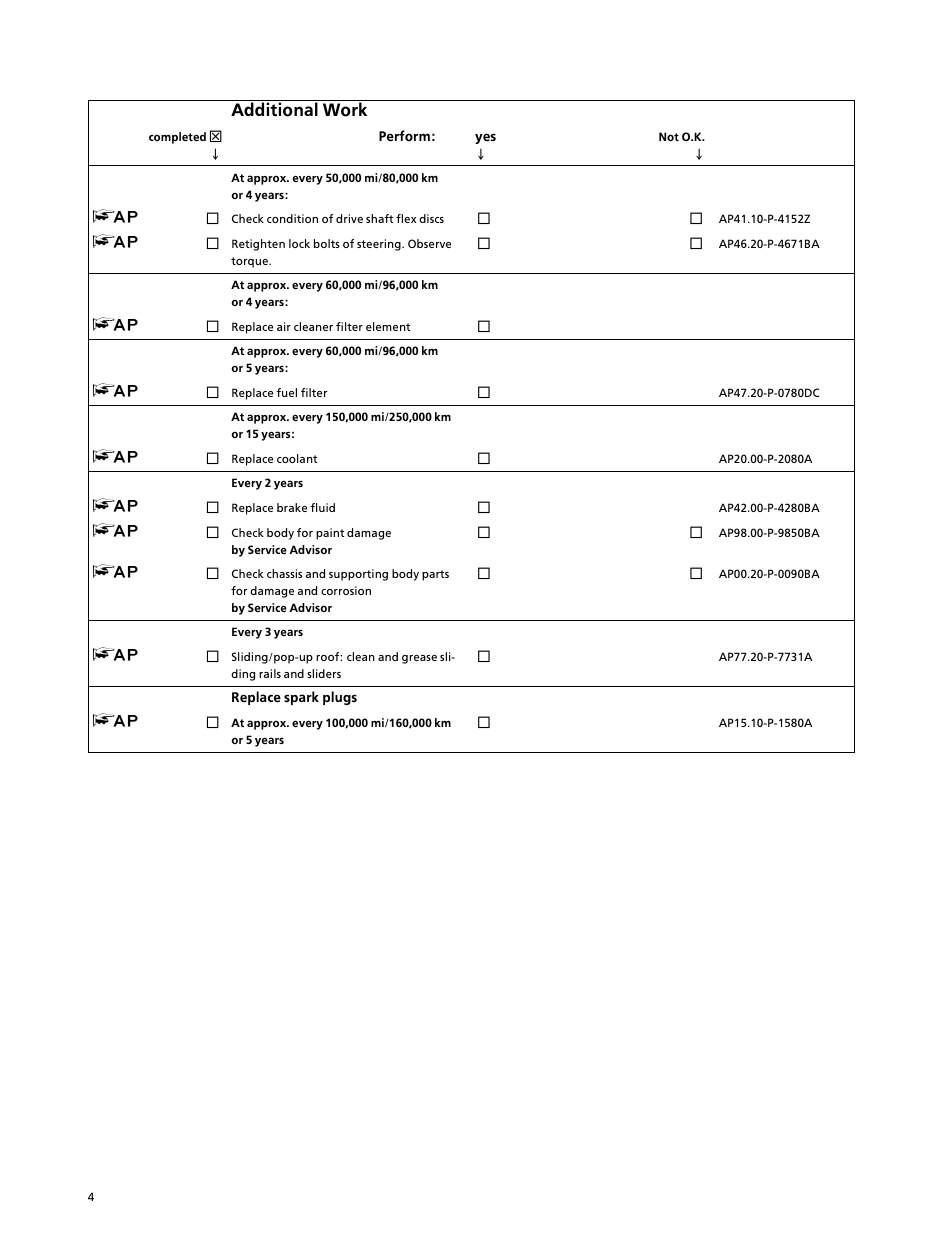 The height and width of the screenshot is (1233, 952). What do you see at coordinates (274, 108) in the screenshot?
I see `Additional` at bounding box center [274, 108].
